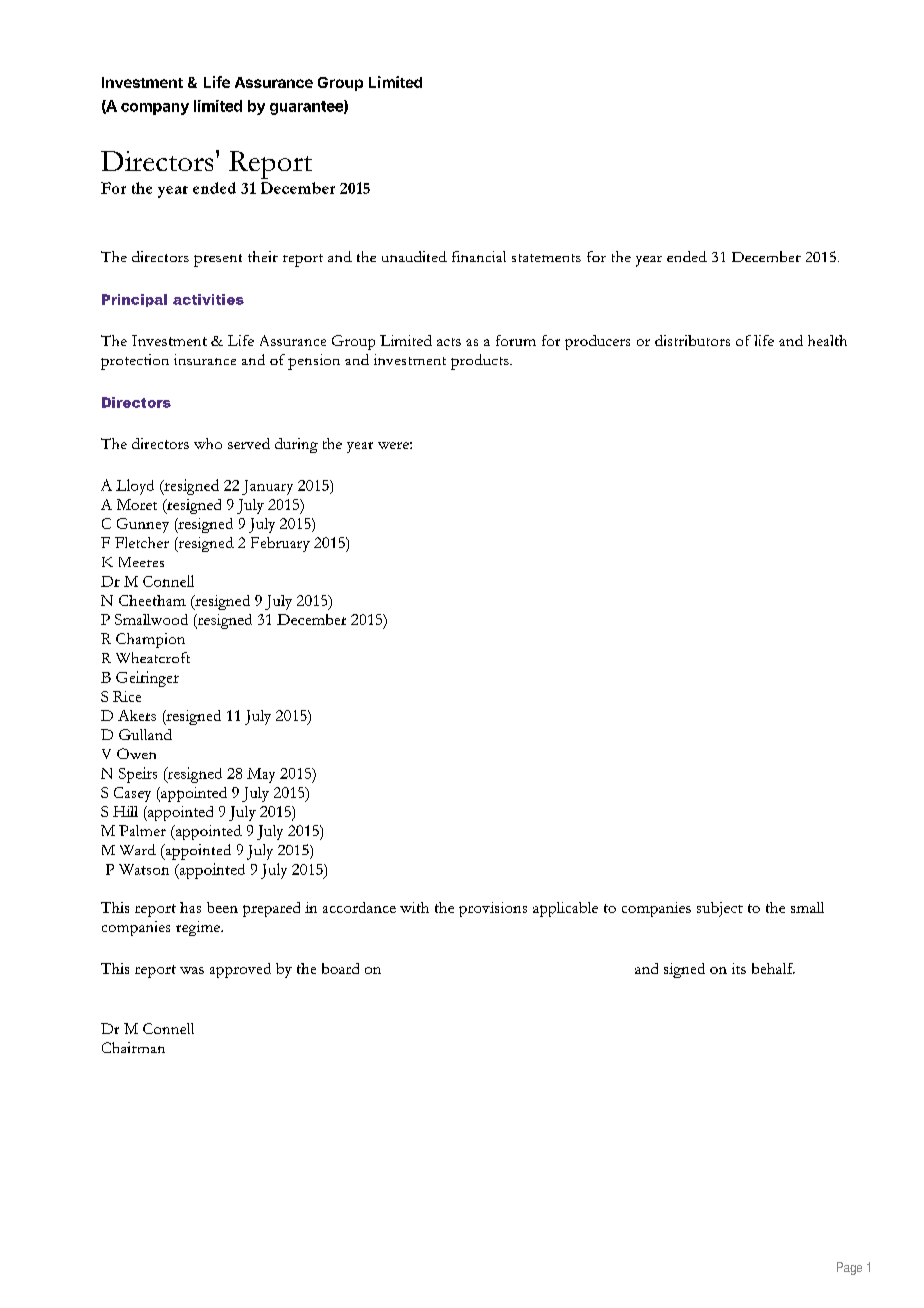 The width and height of the screenshot is (924, 1308). Describe the element at coordinates (137, 715) in the screenshot. I see `Akers` at that location.
